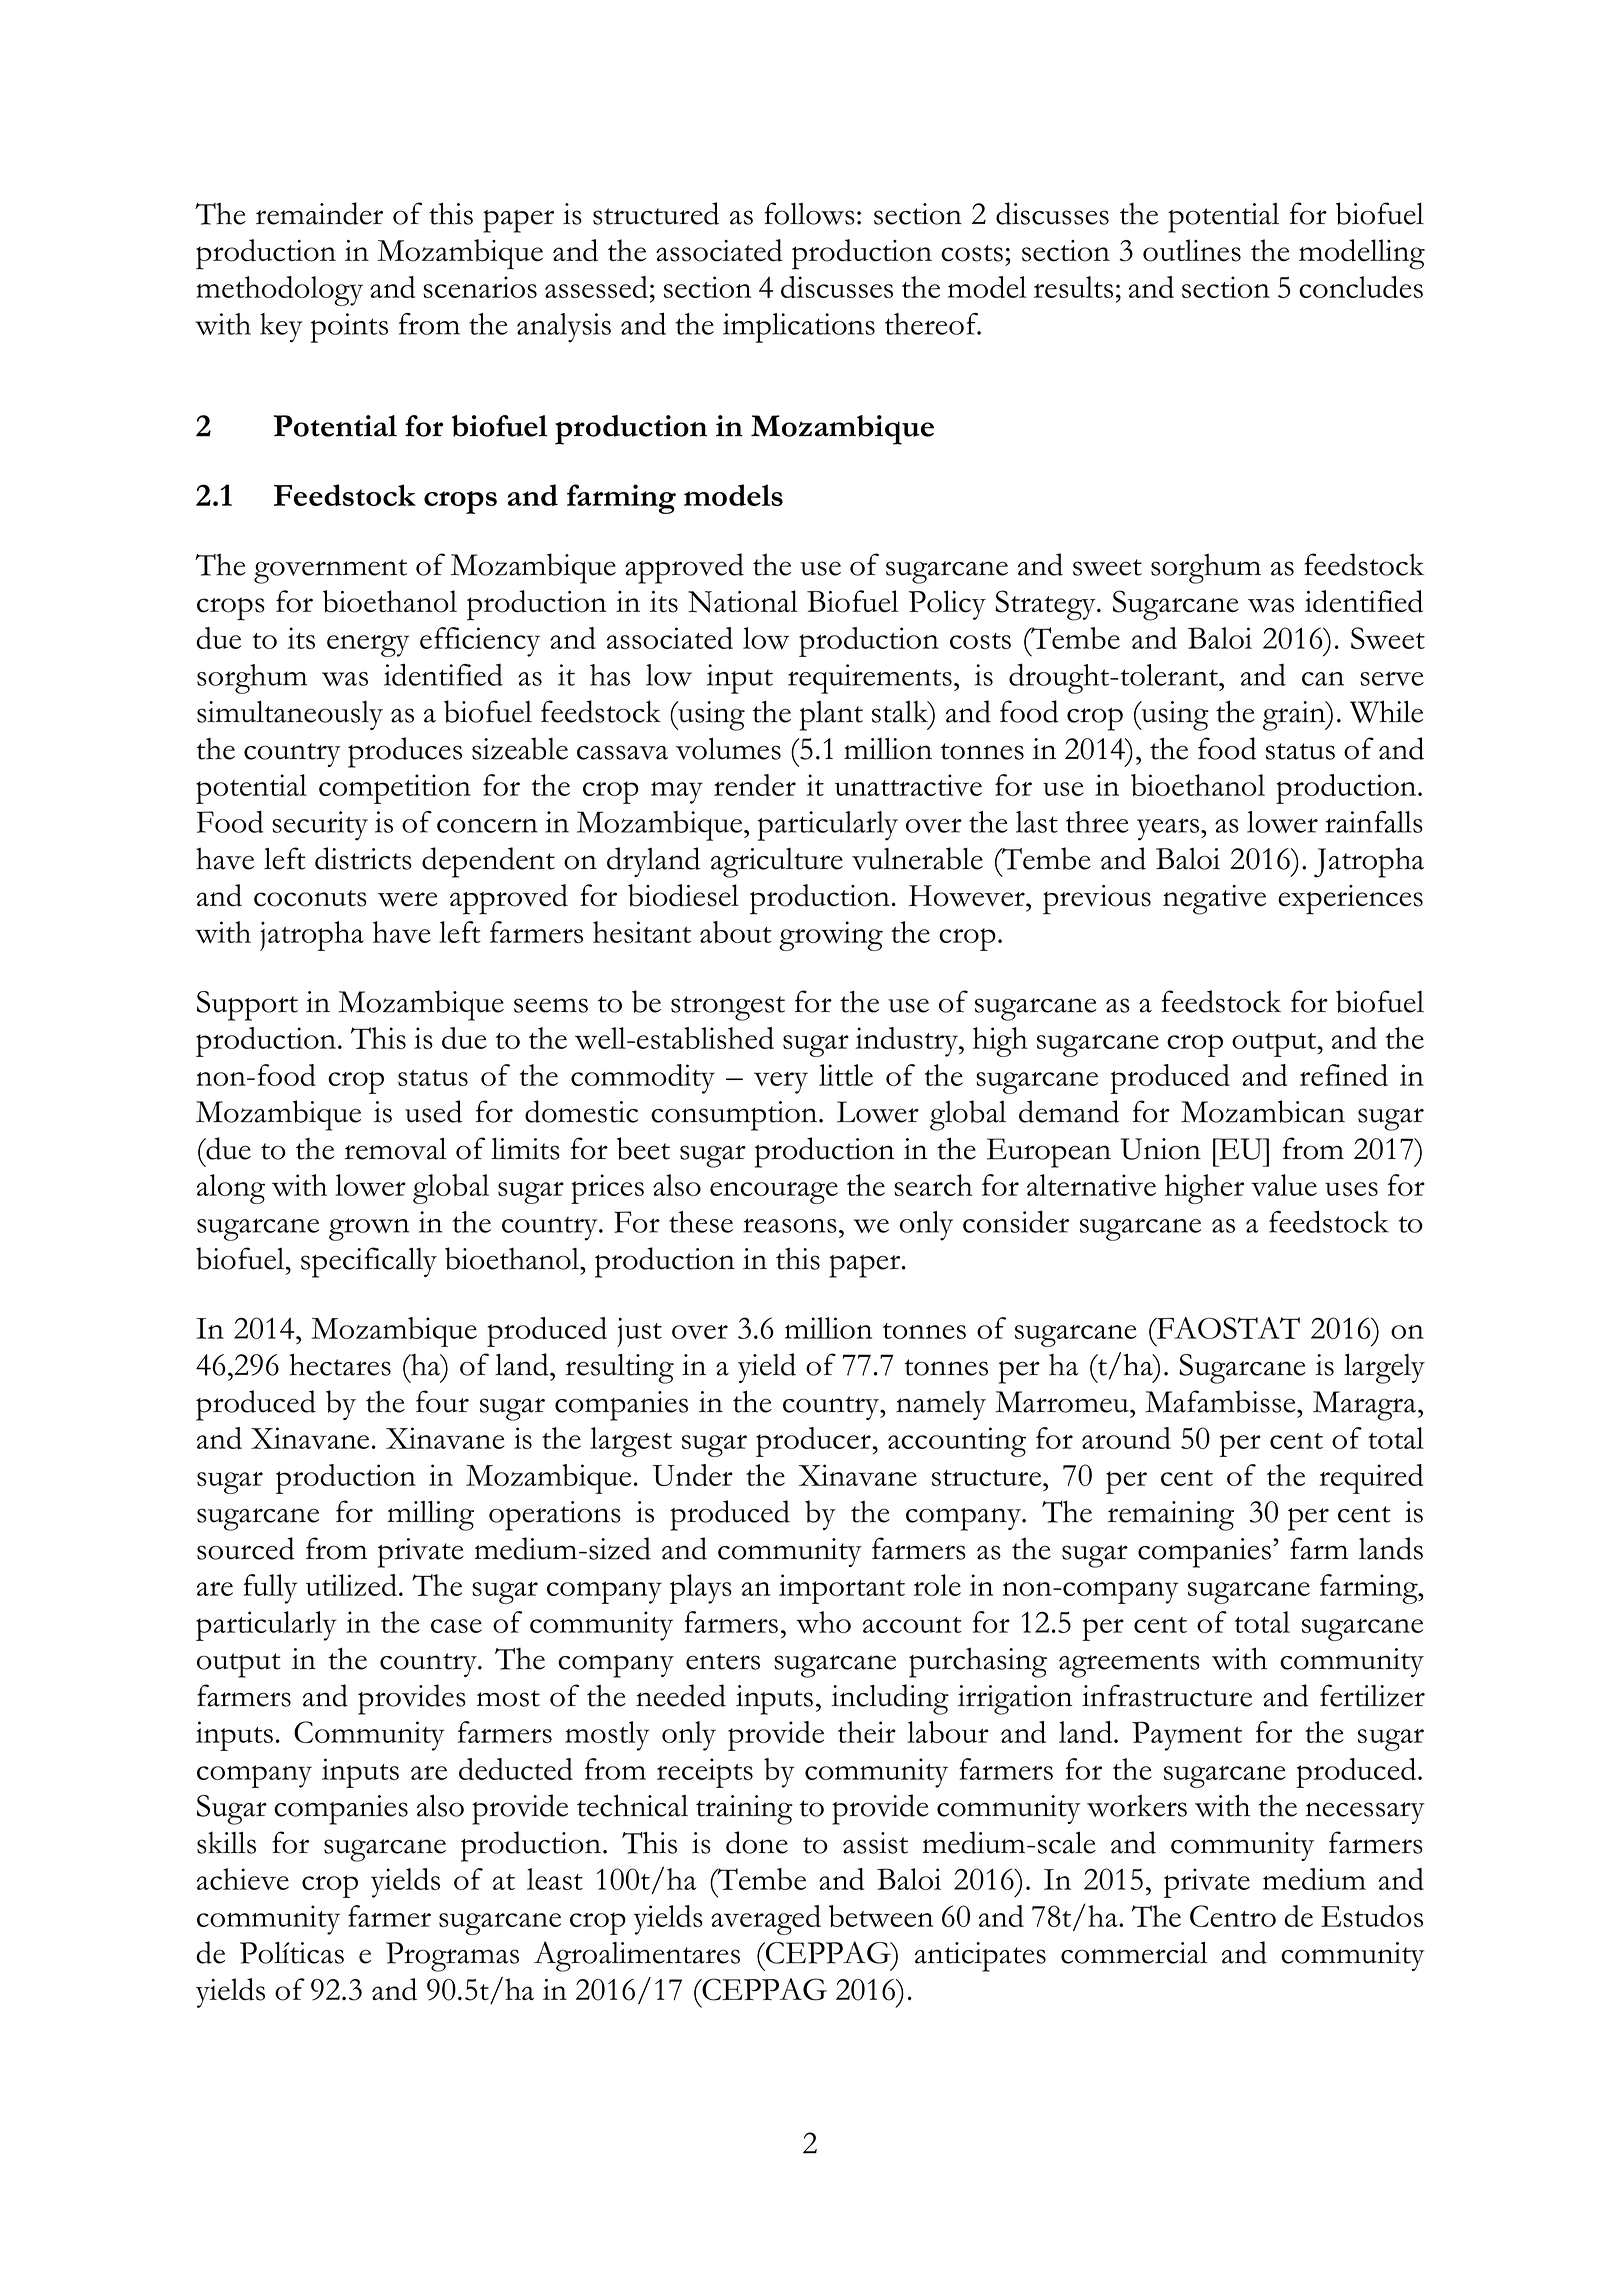 The width and height of the screenshot is (1620, 2291). Describe the element at coordinates (243, 1879) in the screenshot. I see `achieve` at that location.
